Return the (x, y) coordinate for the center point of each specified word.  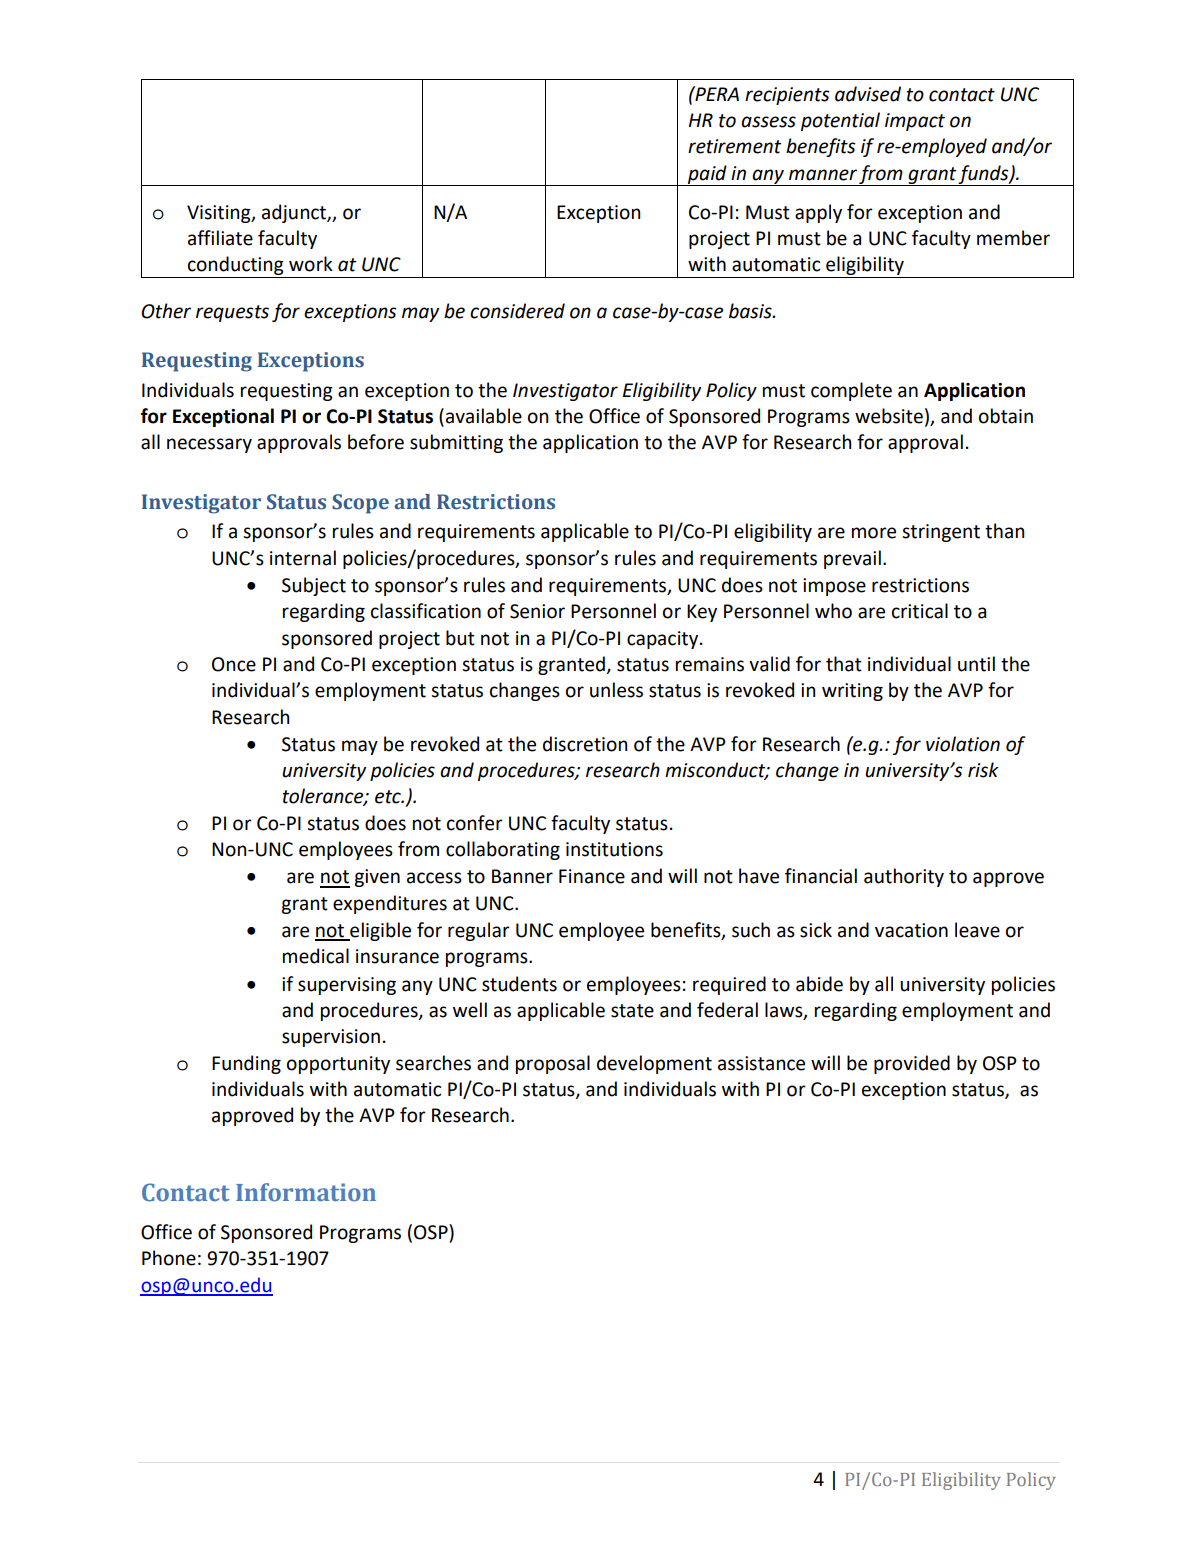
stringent (941, 533)
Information (306, 1192)
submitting (456, 443)
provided (912, 1064)
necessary (209, 445)
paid (707, 175)
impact (915, 122)
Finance (592, 876)
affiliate (220, 238)
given (377, 878)
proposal (553, 1064)
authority (904, 877)
